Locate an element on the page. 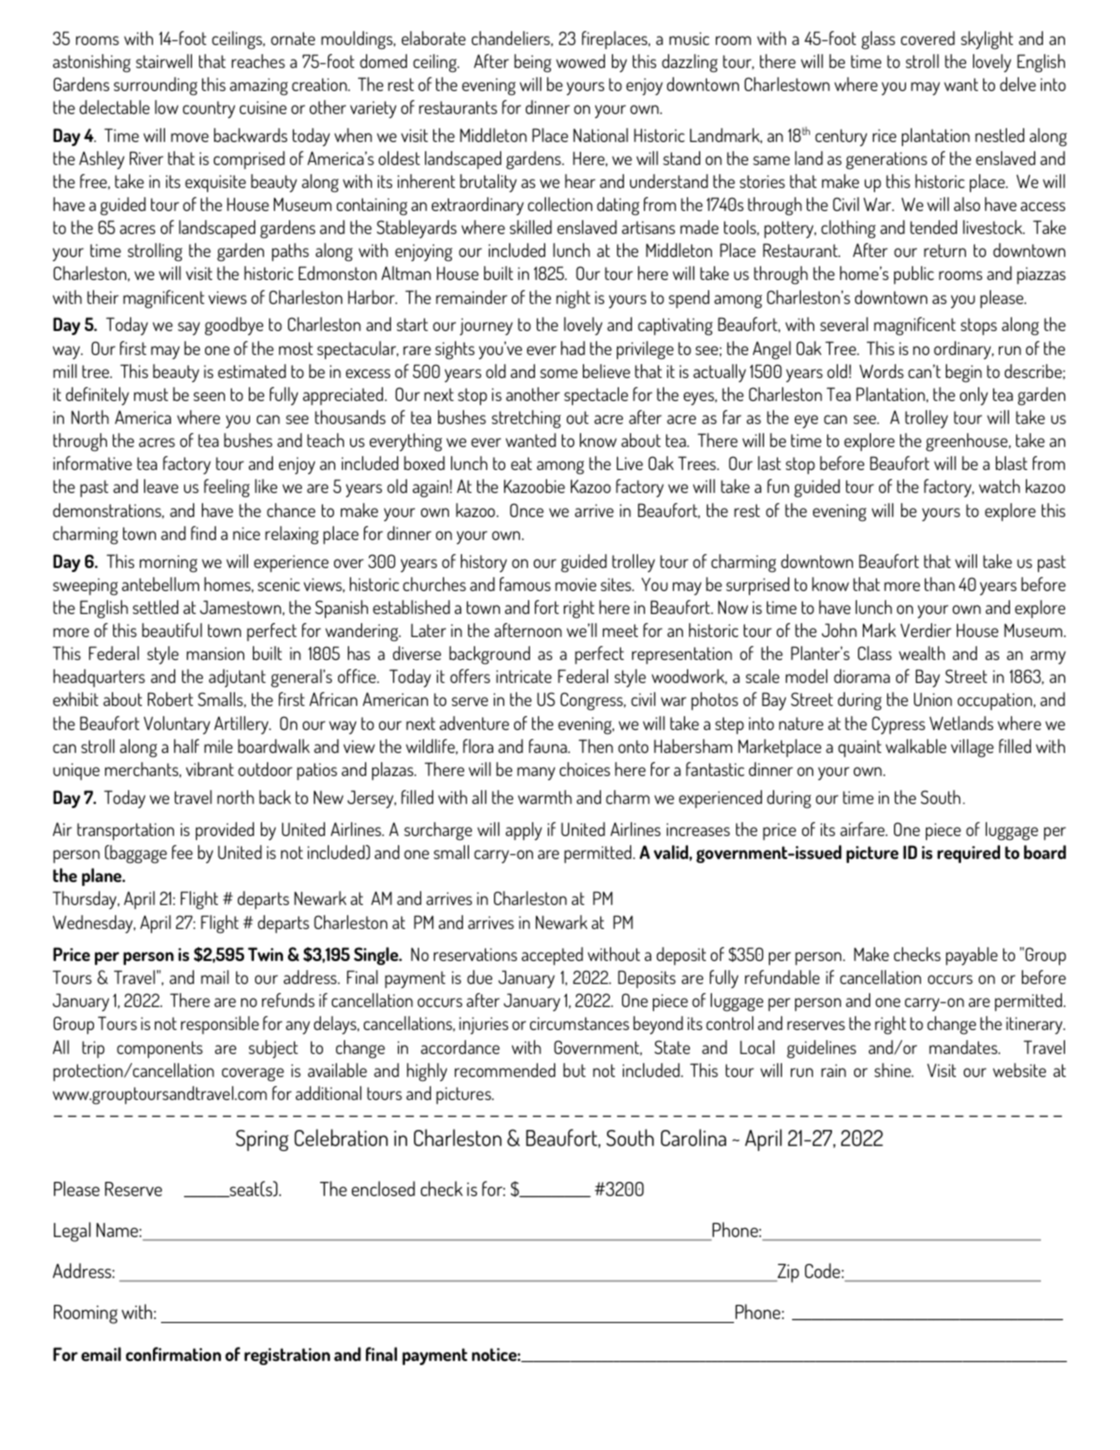 This image has height=1450, width=1120. surrounding is located at coordinates (155, 86).
